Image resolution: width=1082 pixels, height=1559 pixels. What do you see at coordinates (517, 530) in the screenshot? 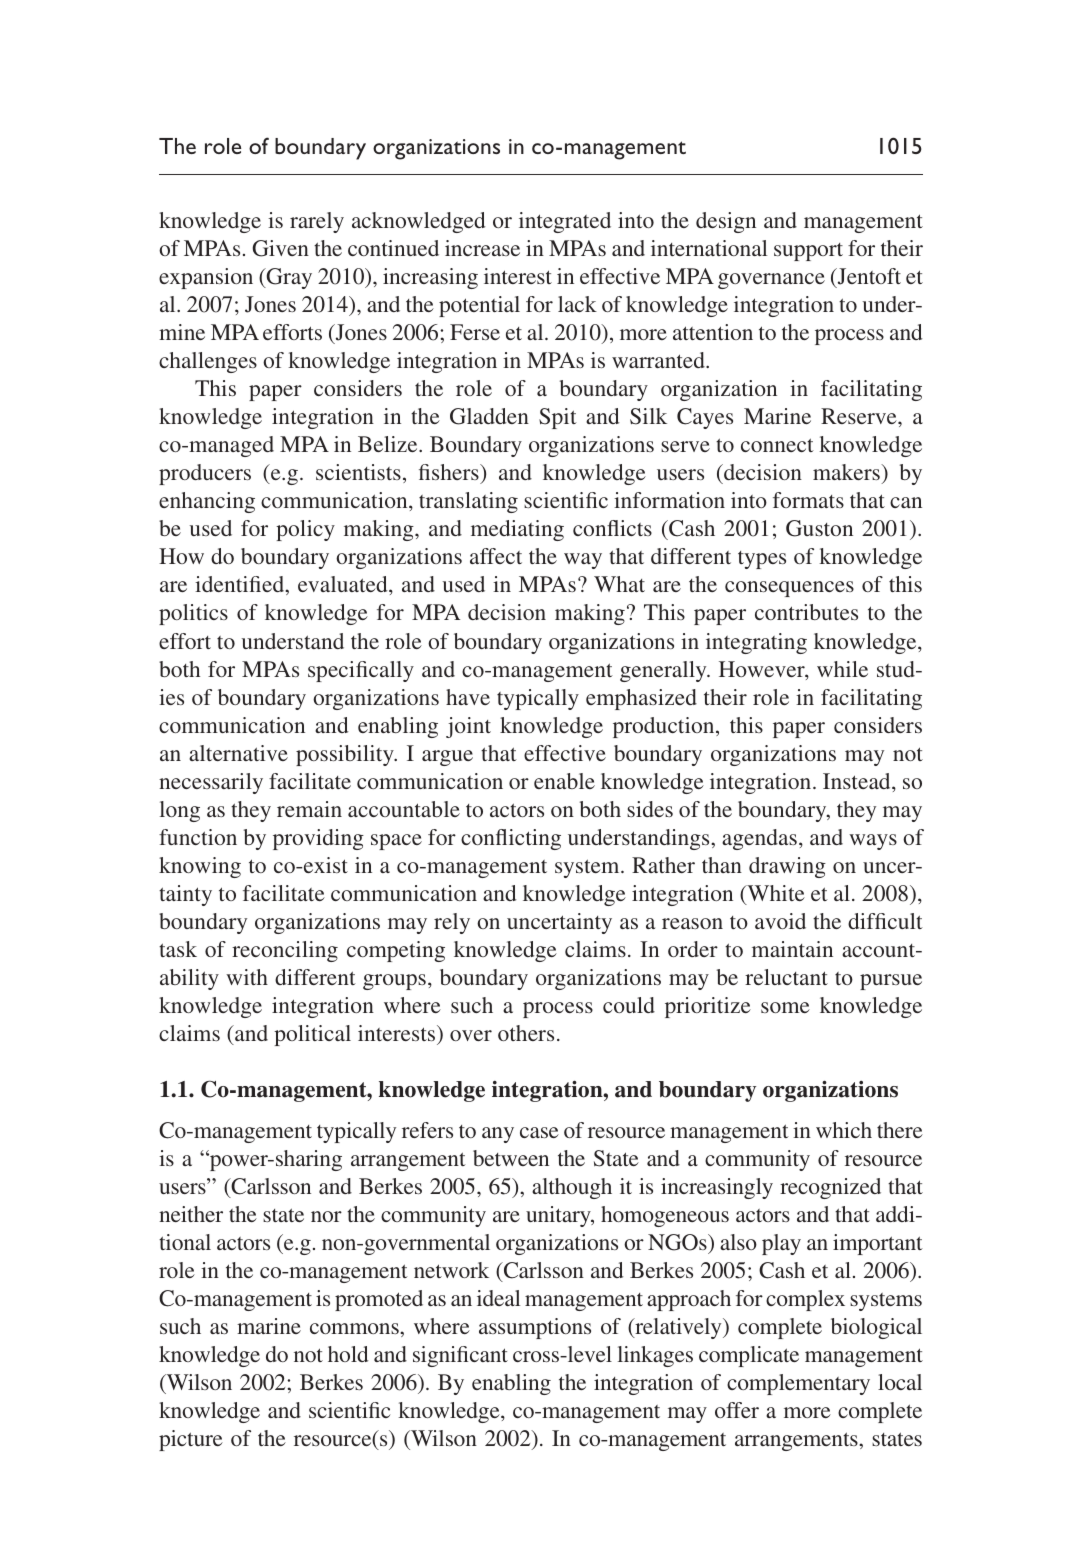
I see `mediating` at bounding box center [517, 530].
